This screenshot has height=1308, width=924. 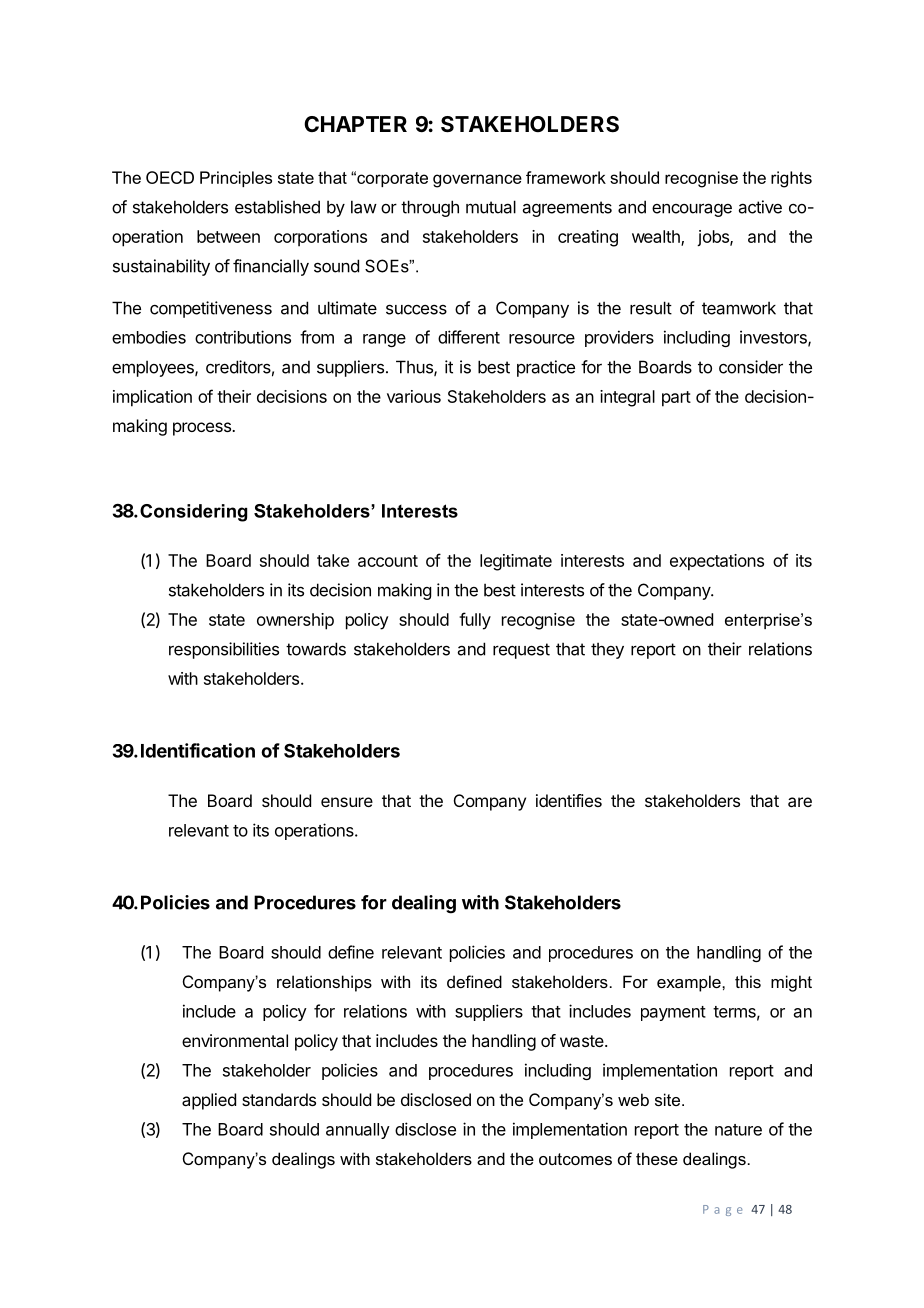 What do you see at coordinates (800, 802) in the screenshot?
I see `are` at bounding box center [800, 802].
